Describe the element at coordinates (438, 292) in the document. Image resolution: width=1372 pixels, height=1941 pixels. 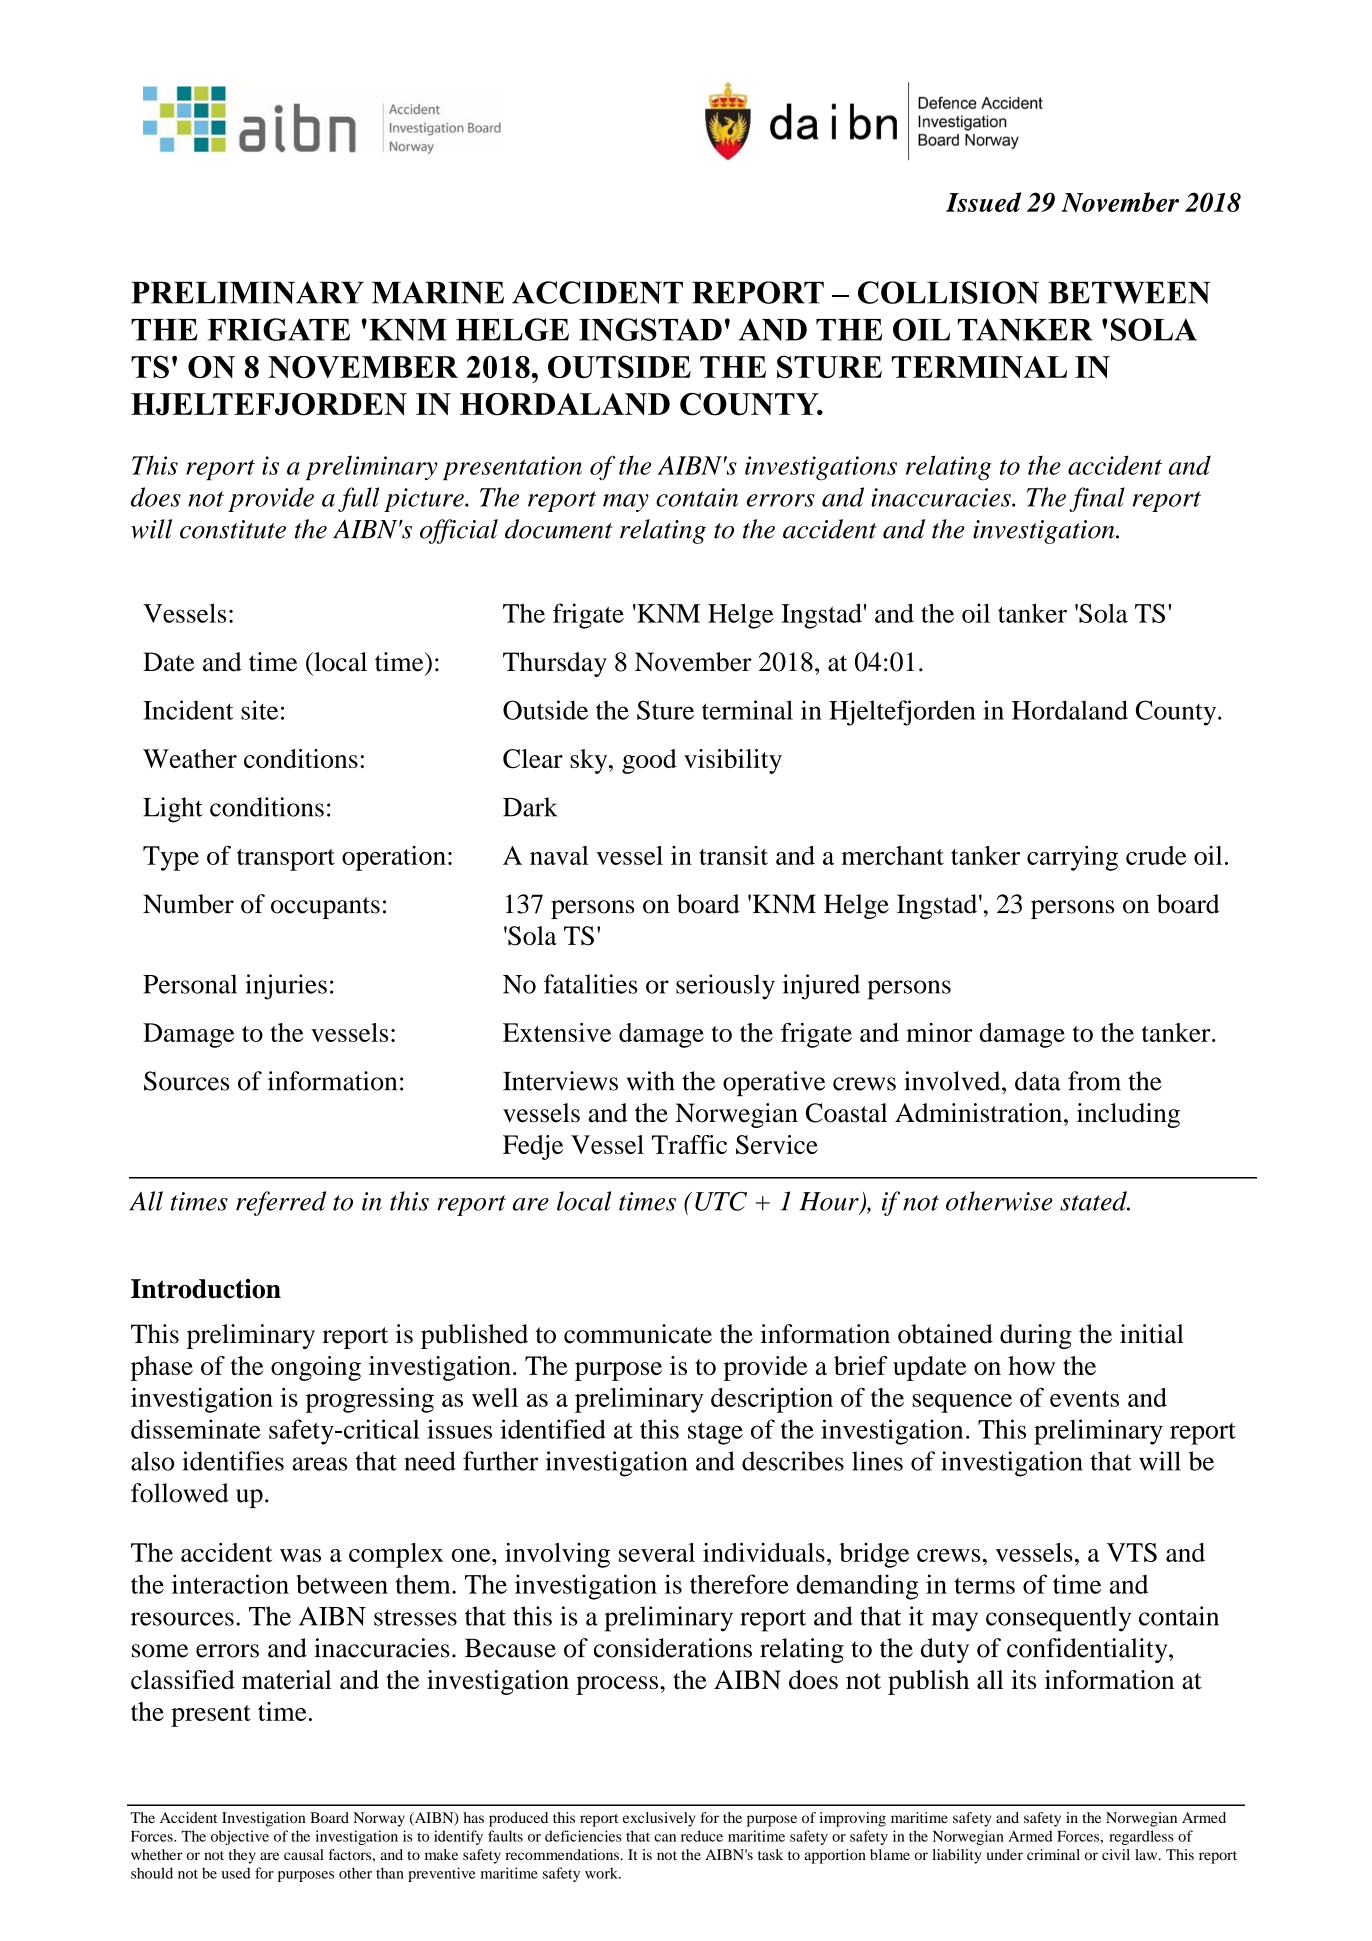
I see `MARINE` at that location.
